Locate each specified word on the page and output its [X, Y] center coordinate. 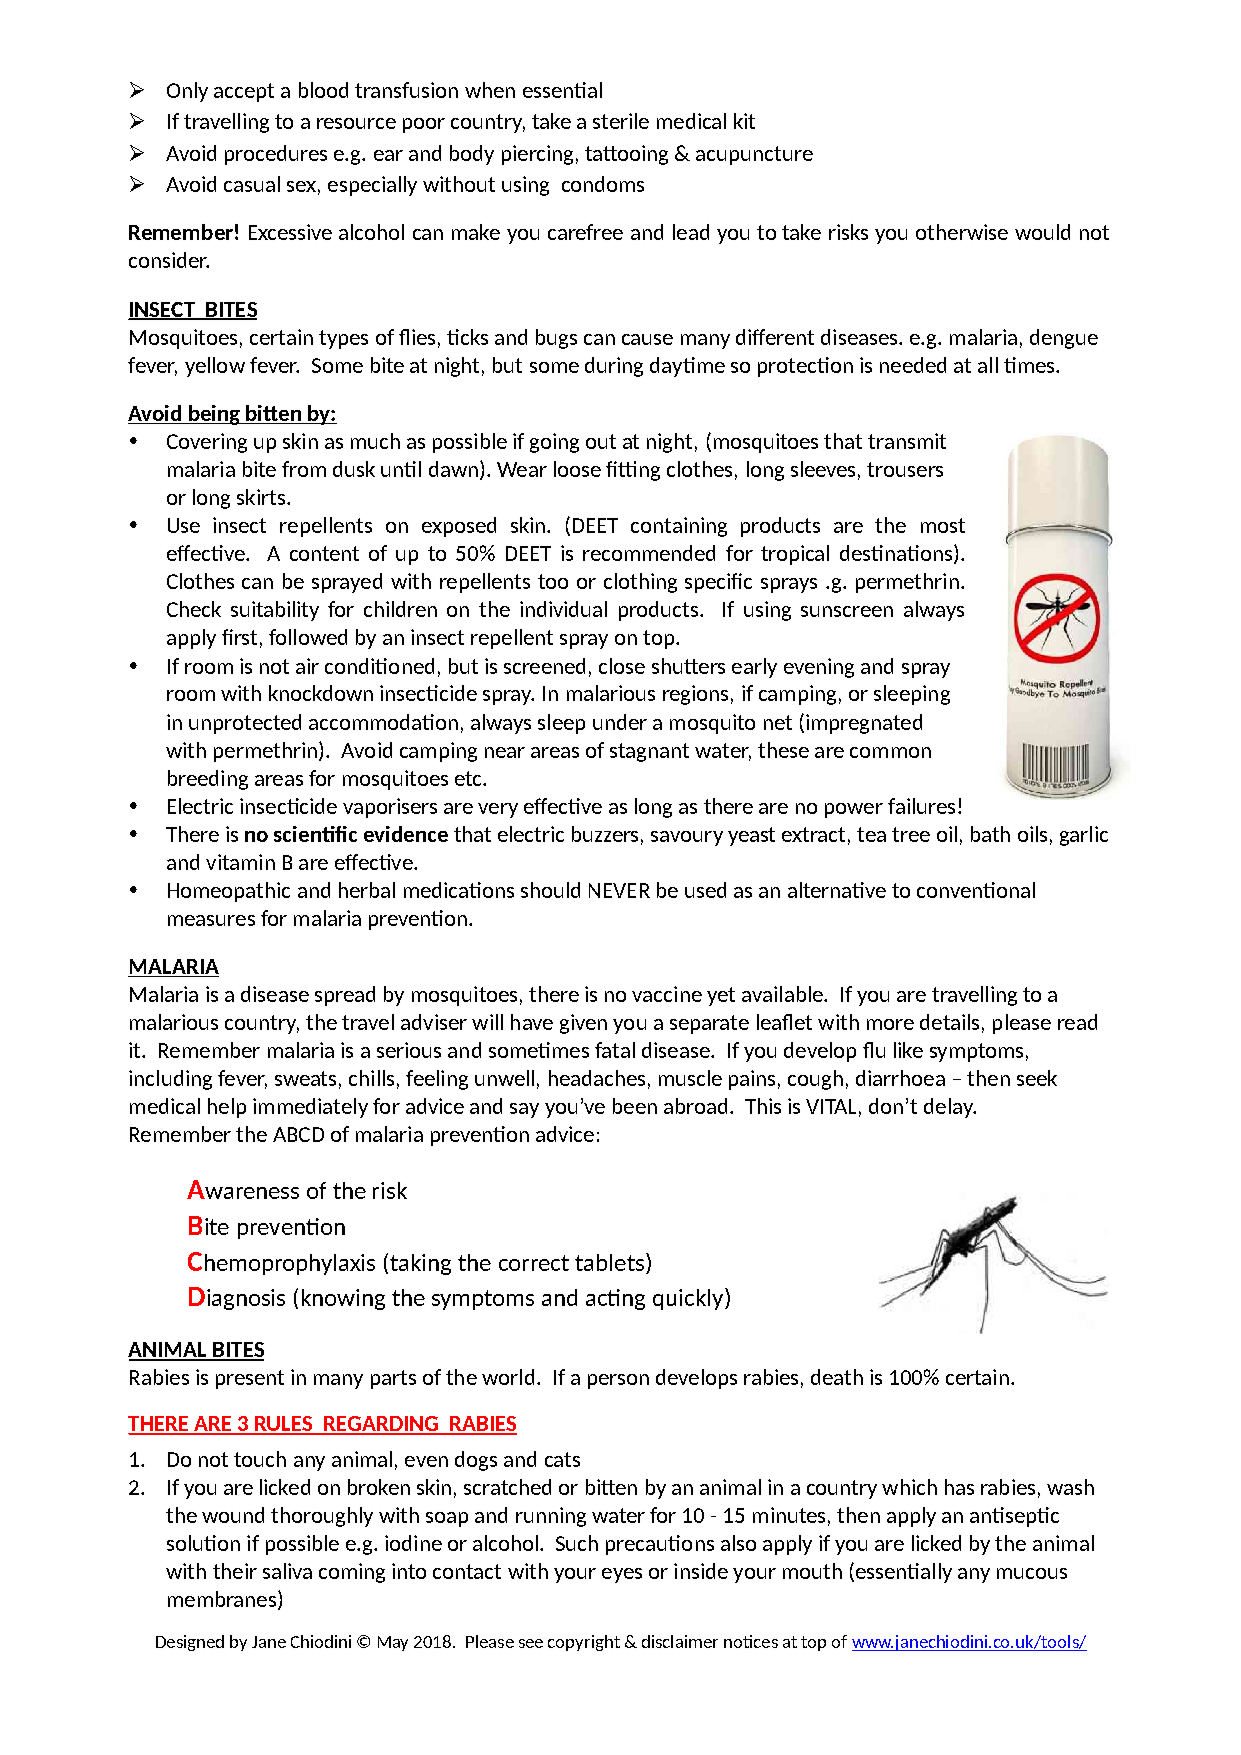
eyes [622, 1575]
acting [615, 1299]
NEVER [619, 890]
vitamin [240, 862]
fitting [633, 471]
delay [949, 1108]
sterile [621, 121]
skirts [261, 497]
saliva [287, 1571]
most [943, 525]
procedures [276, 155]
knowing [343, 1299]
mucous [1032, 1573]
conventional [976, 890]
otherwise [962, 232]
